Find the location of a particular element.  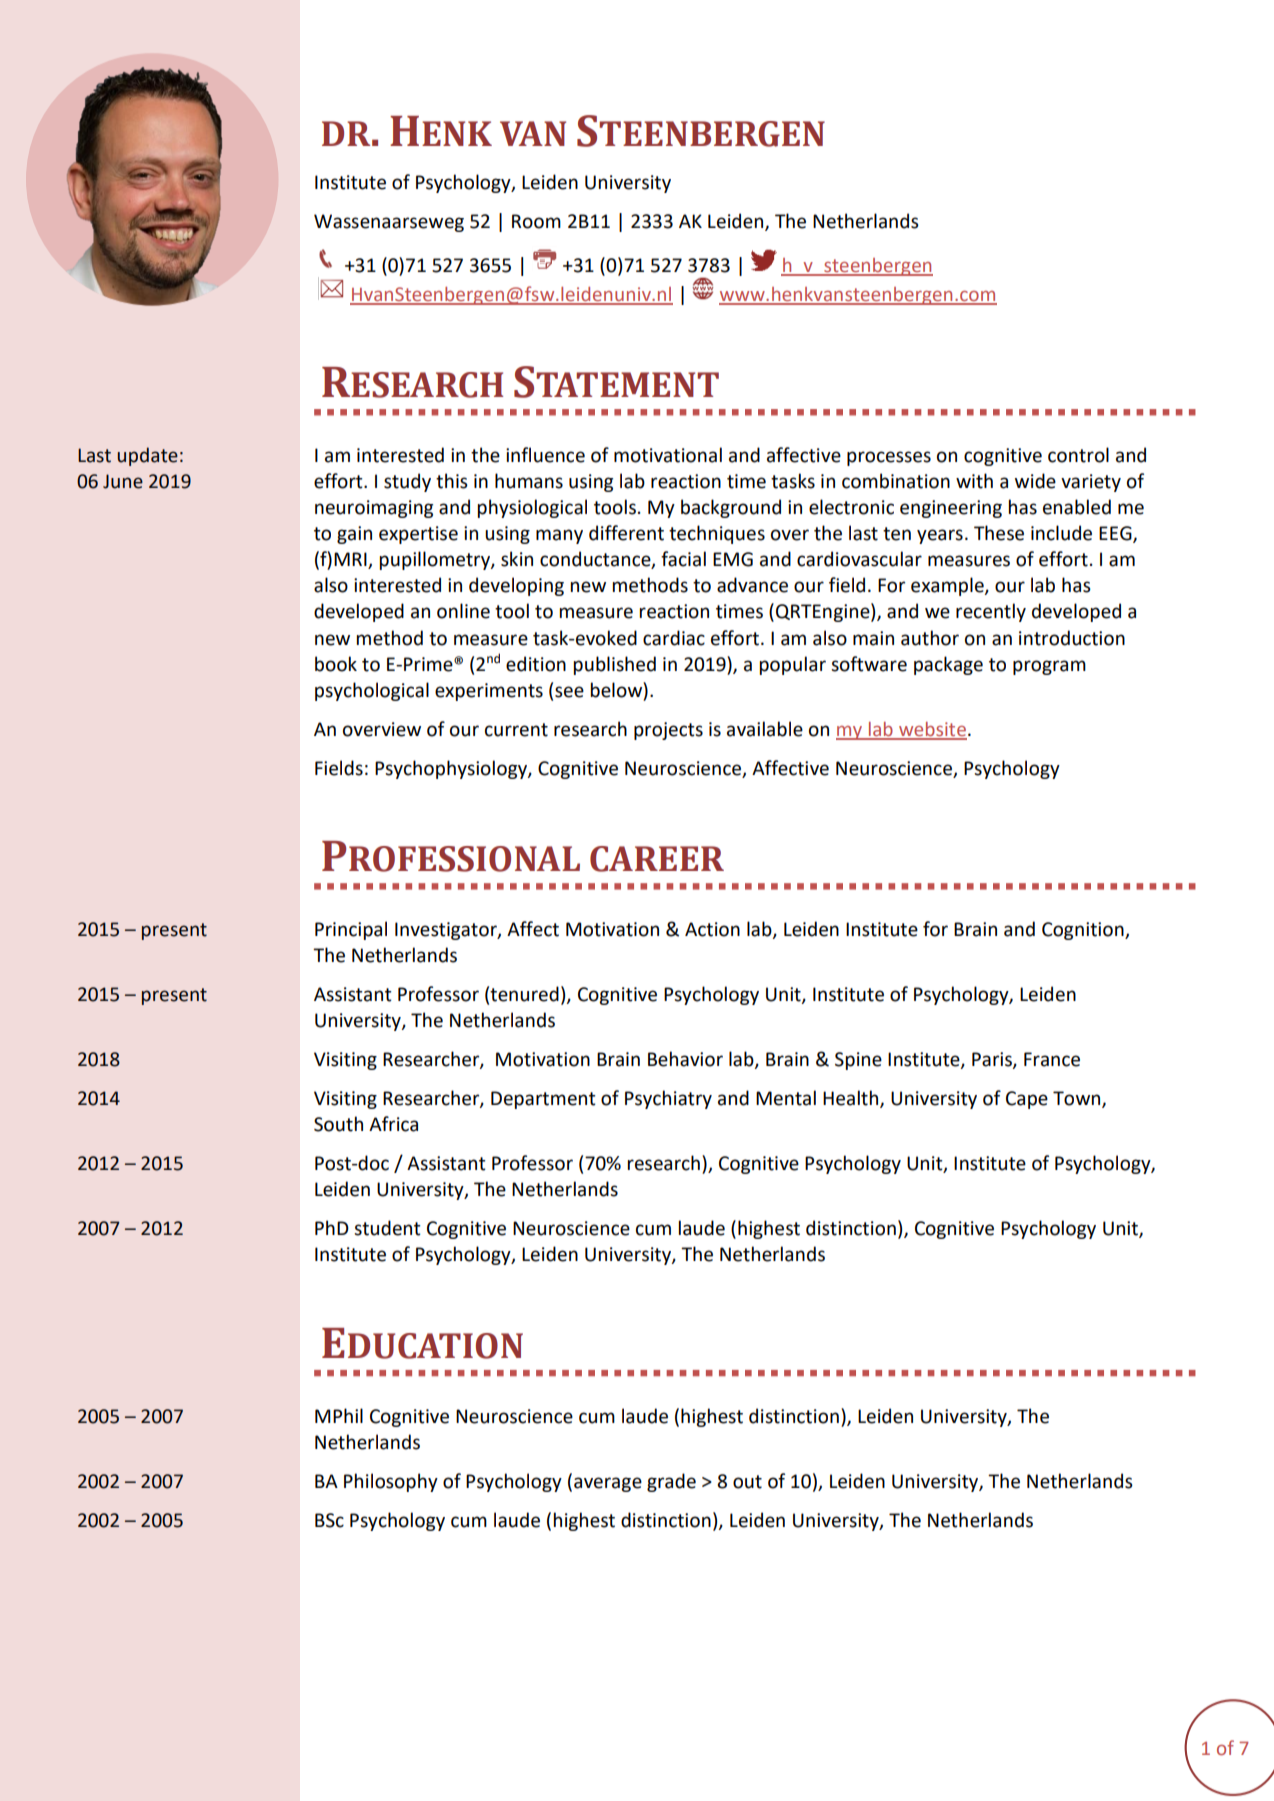

control is located at coordinates (1078, 455).
